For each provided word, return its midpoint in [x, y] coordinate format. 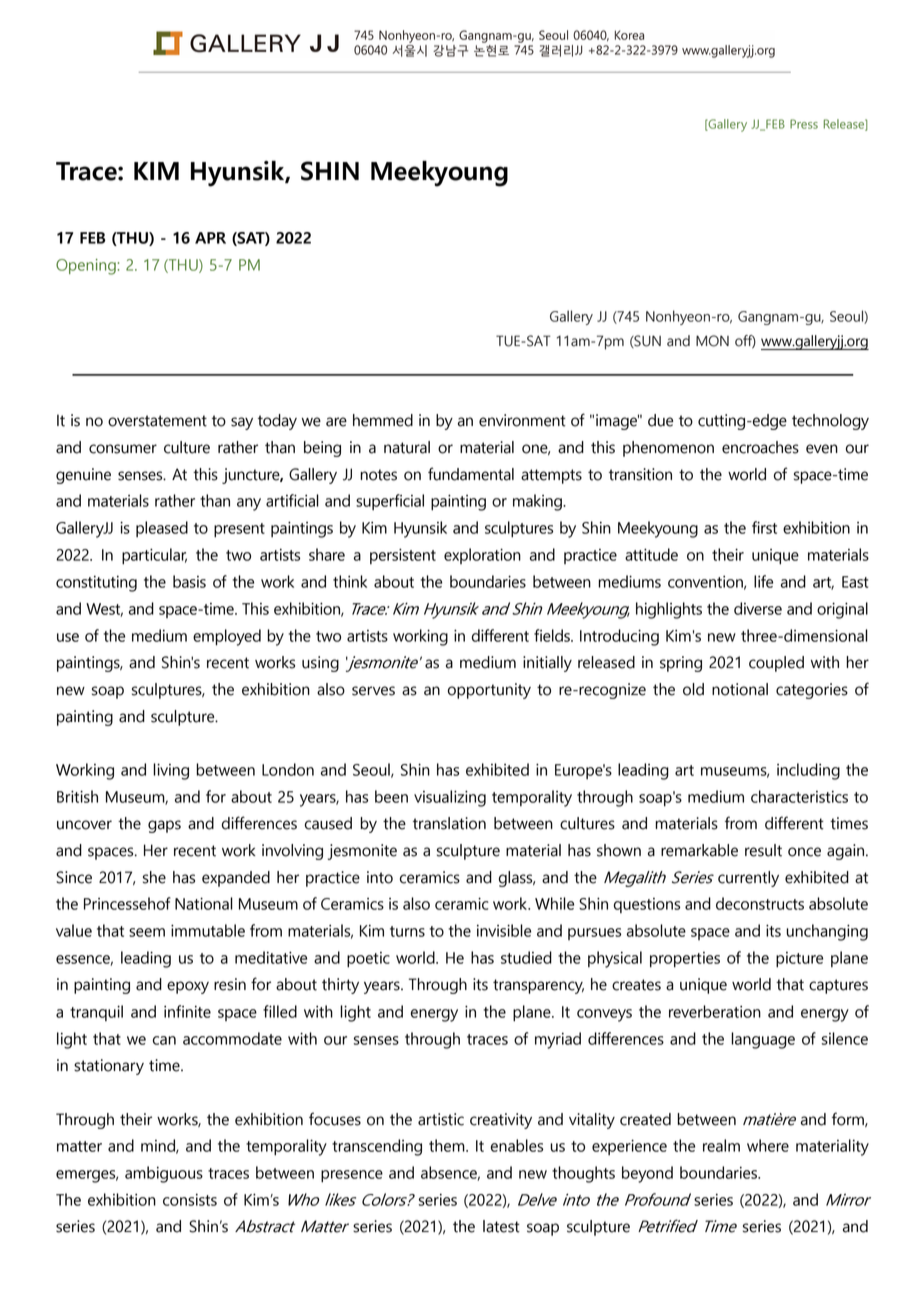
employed [227, 637]
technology [830, 422]
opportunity [489, 691]
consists [190, 1200]
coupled [776, 664]
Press [804, 124]
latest [501, 1226]
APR [210, 238]
